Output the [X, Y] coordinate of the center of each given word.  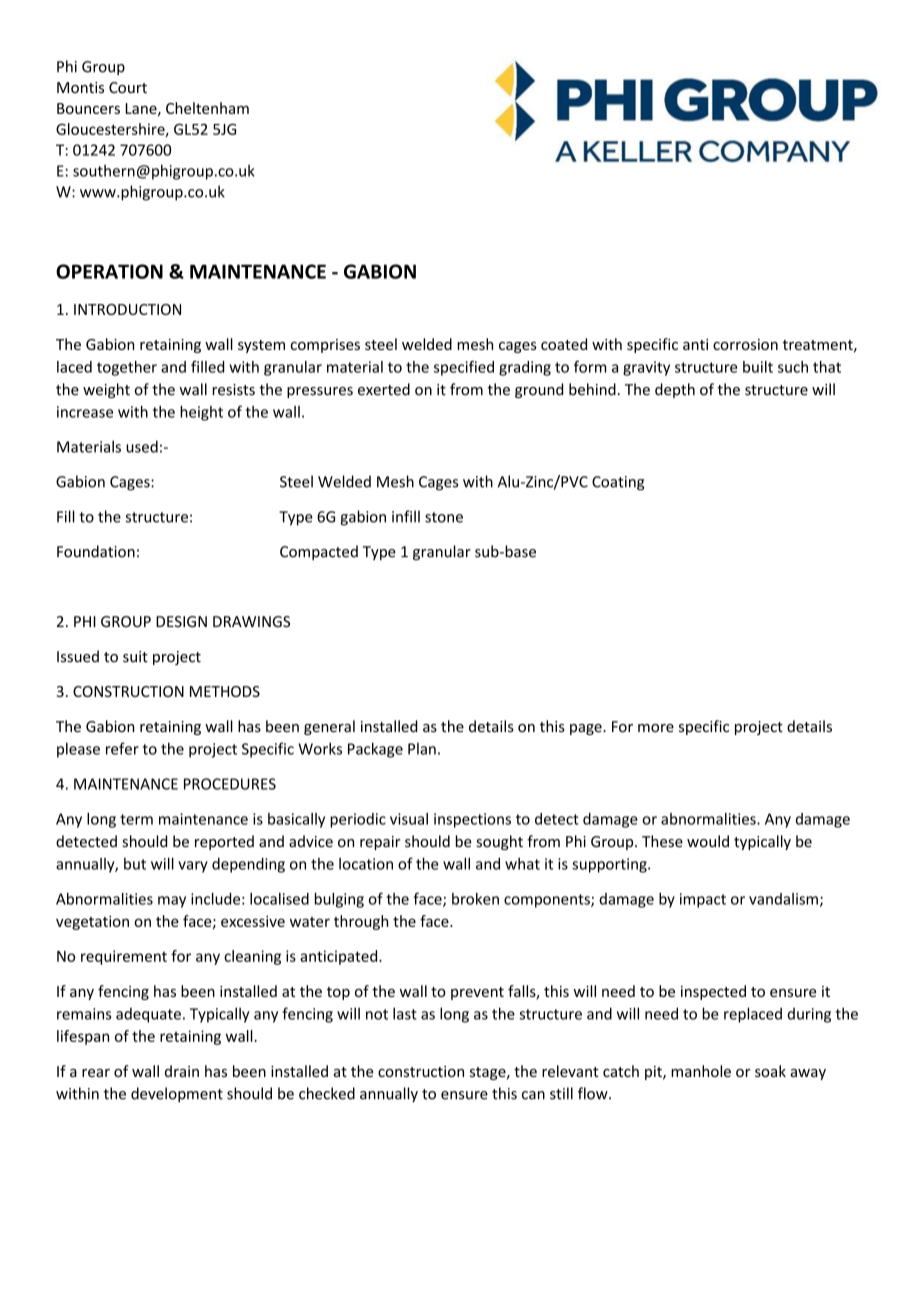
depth [675, 390]
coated [564, 344]
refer [122, 748]
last [405, 1013]
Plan [422, 749]
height [201, 413]
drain [182, 1071]
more [656, 728]
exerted [384, 389]
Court [128, 87]
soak [770, 1071]
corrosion [745, 344]
